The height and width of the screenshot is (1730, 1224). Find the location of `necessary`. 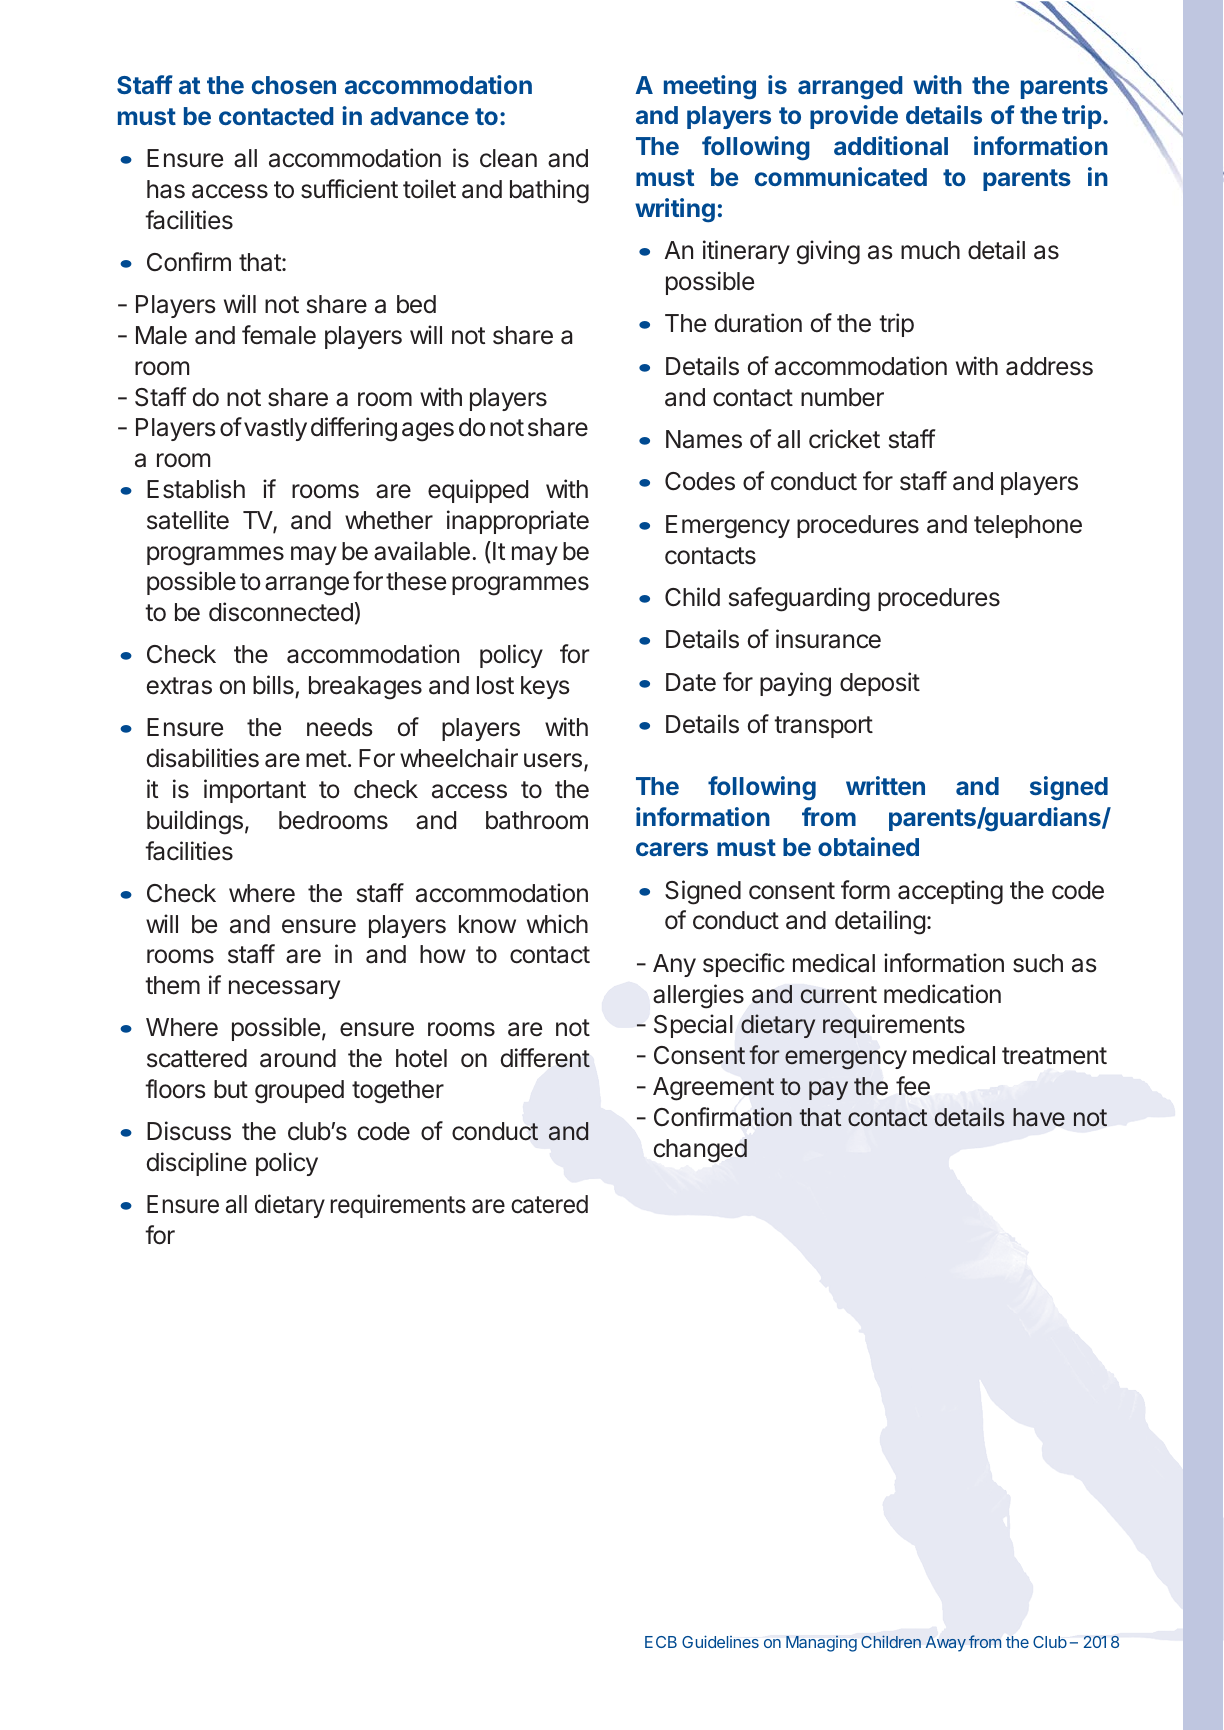

necessary is located at coordinates (284, 989).
